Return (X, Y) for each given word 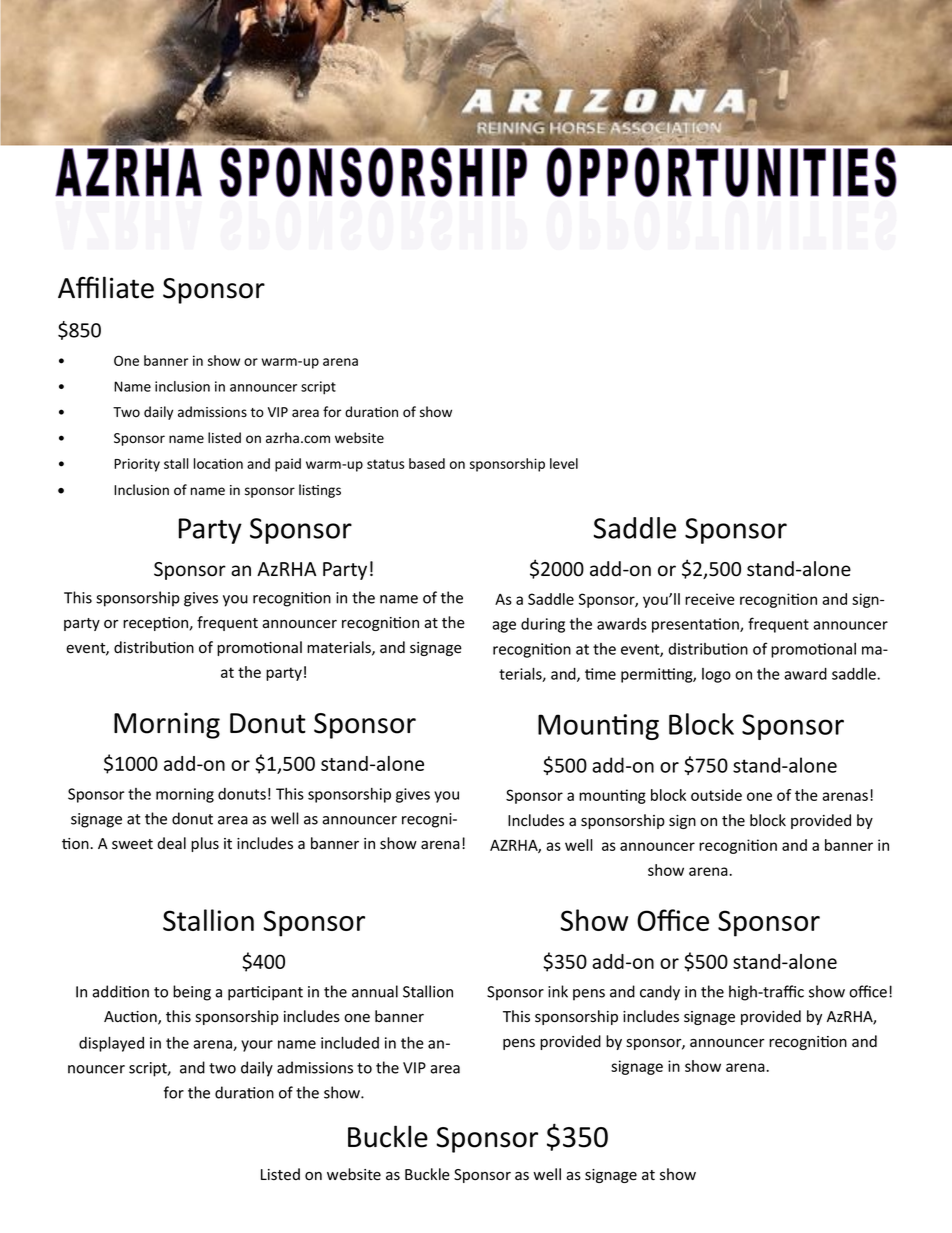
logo (716, 675)
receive (710, 599)
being (192, 993)
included (350, 1042)
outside (716, 795)
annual (375, 991)
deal (171, 843)
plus (205, 844)
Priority (137, 465)
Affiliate (106, 287)
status (385, 464)
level (564, 463)
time (600, 674)
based (427, 463)
